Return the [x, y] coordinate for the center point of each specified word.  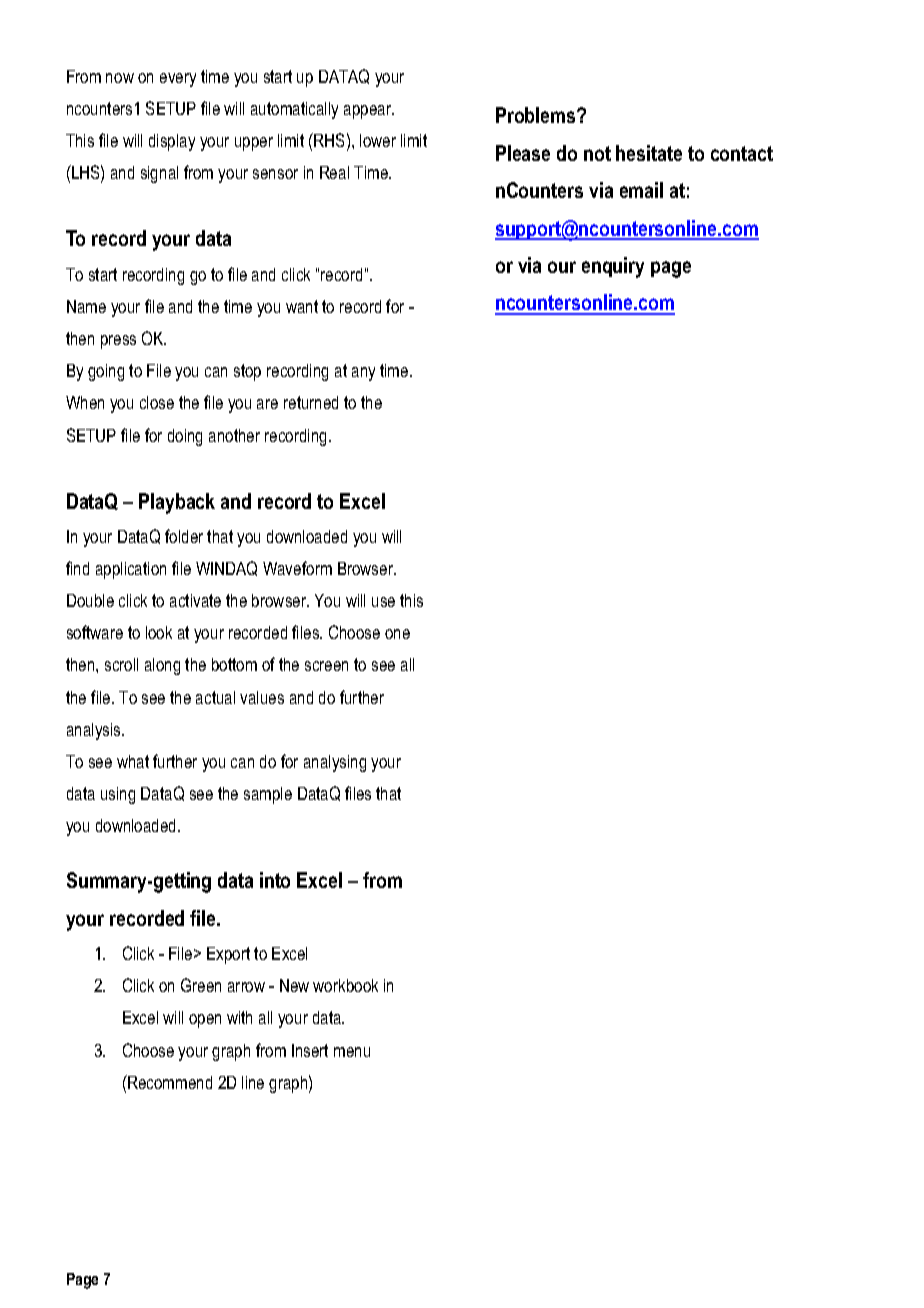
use [383, 602]
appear [369, 112]
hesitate [649, 153]
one [397, 634]
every [178, 80]
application [131, 570]
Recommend [169, 1082]
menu [352, 1052]
